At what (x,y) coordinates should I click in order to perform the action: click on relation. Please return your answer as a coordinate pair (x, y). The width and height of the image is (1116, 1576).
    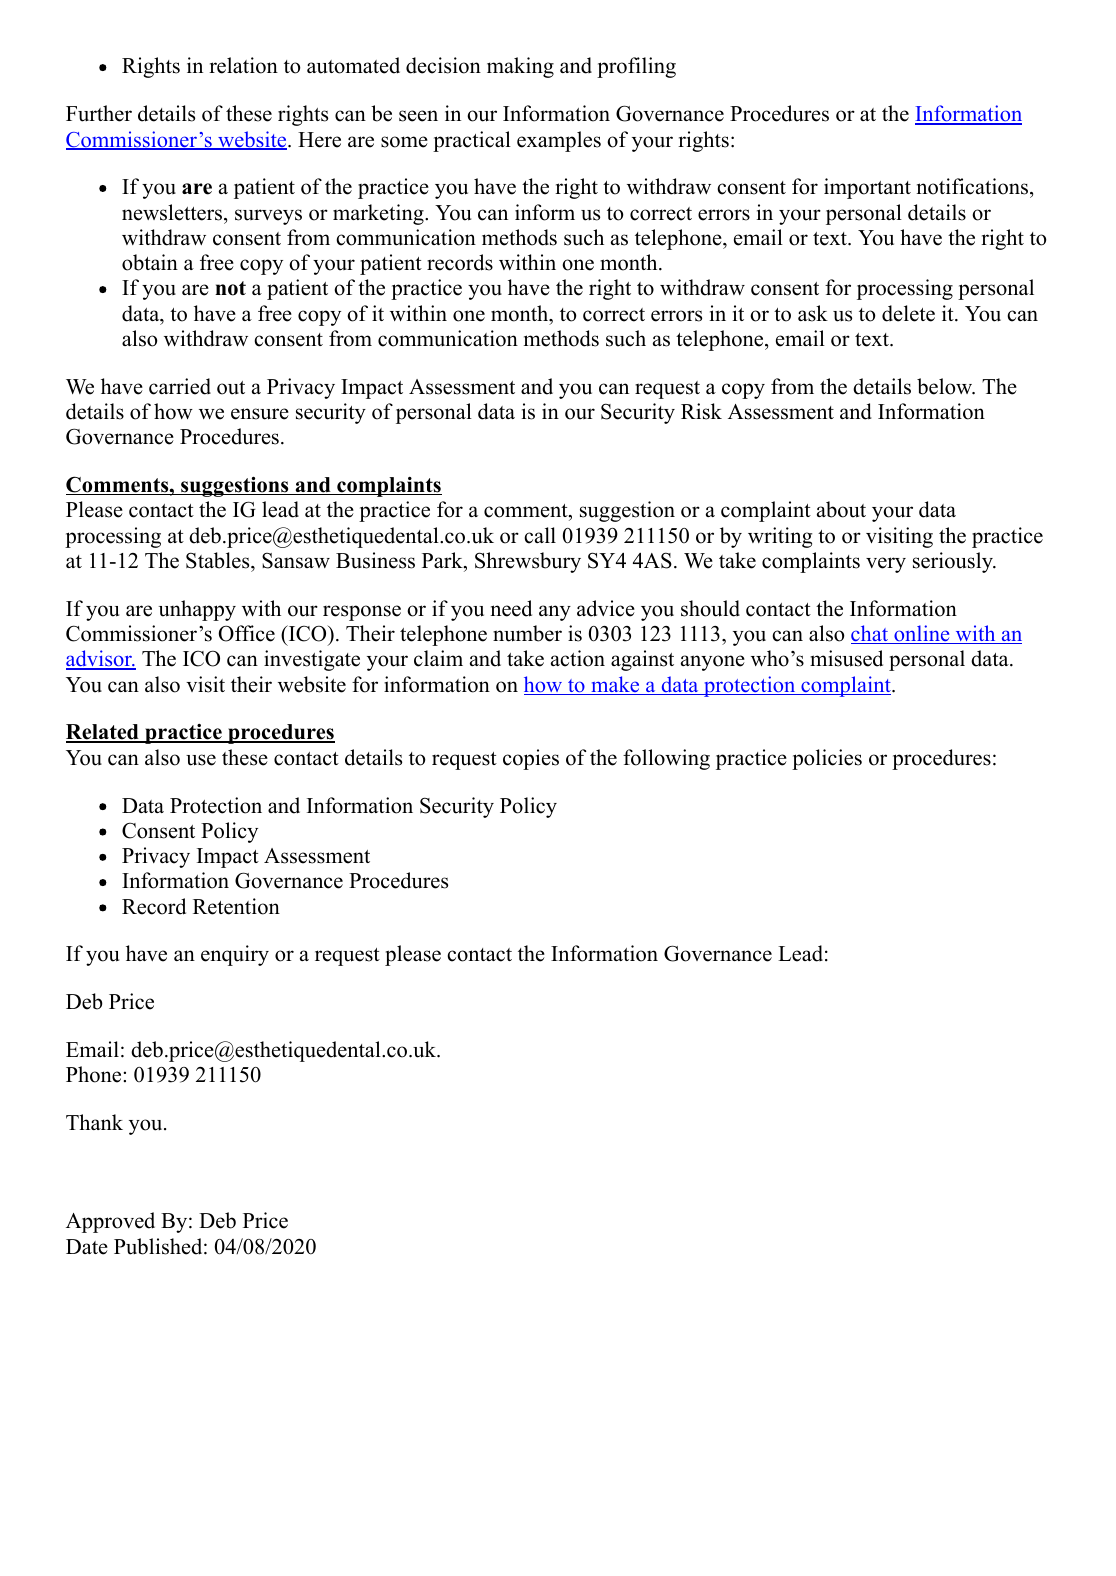
    Looking at the image, I should click on (243, 65).
